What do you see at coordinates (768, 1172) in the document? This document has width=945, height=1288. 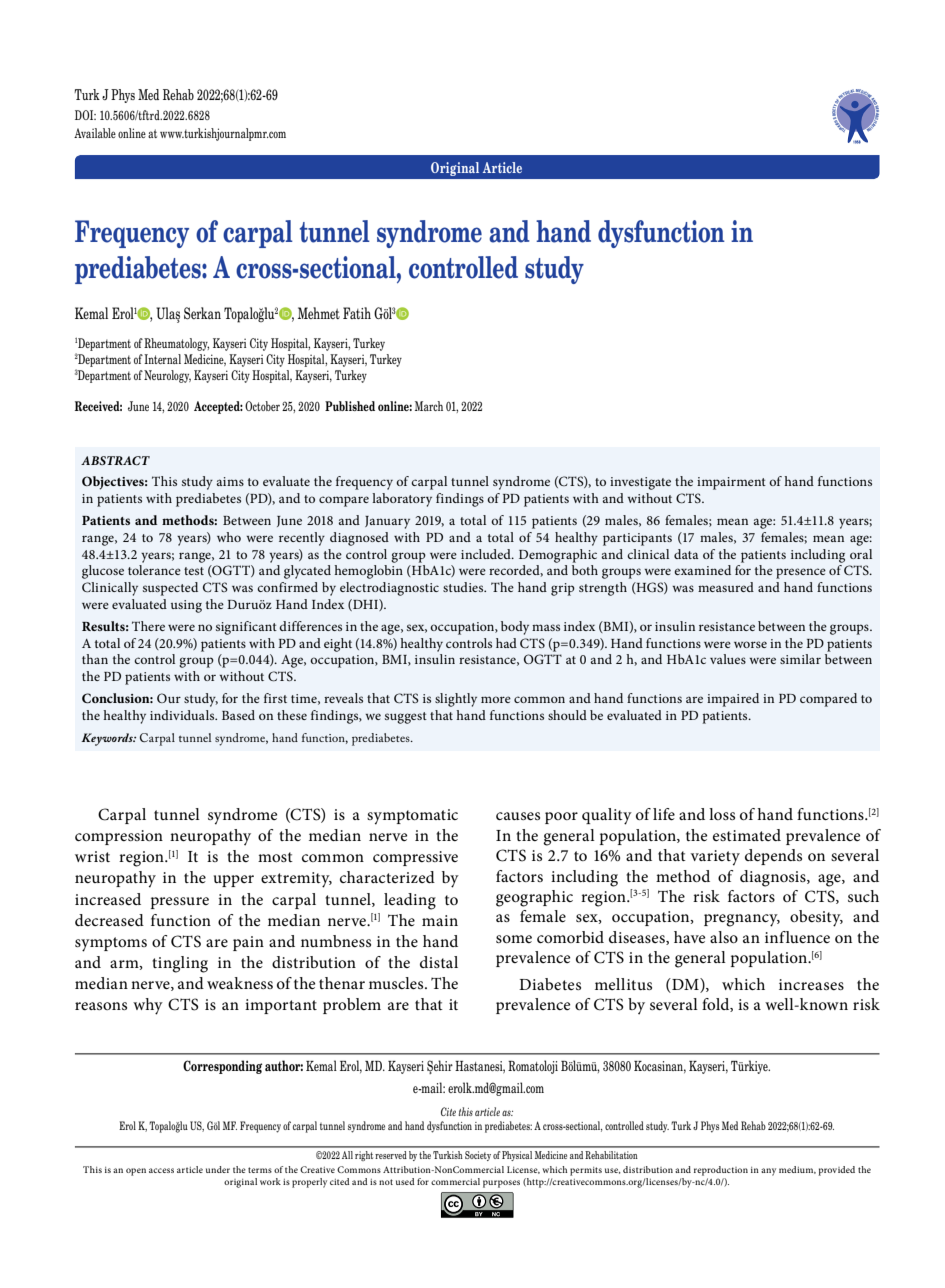 I see `any` at bounding box center [768, 1172].
